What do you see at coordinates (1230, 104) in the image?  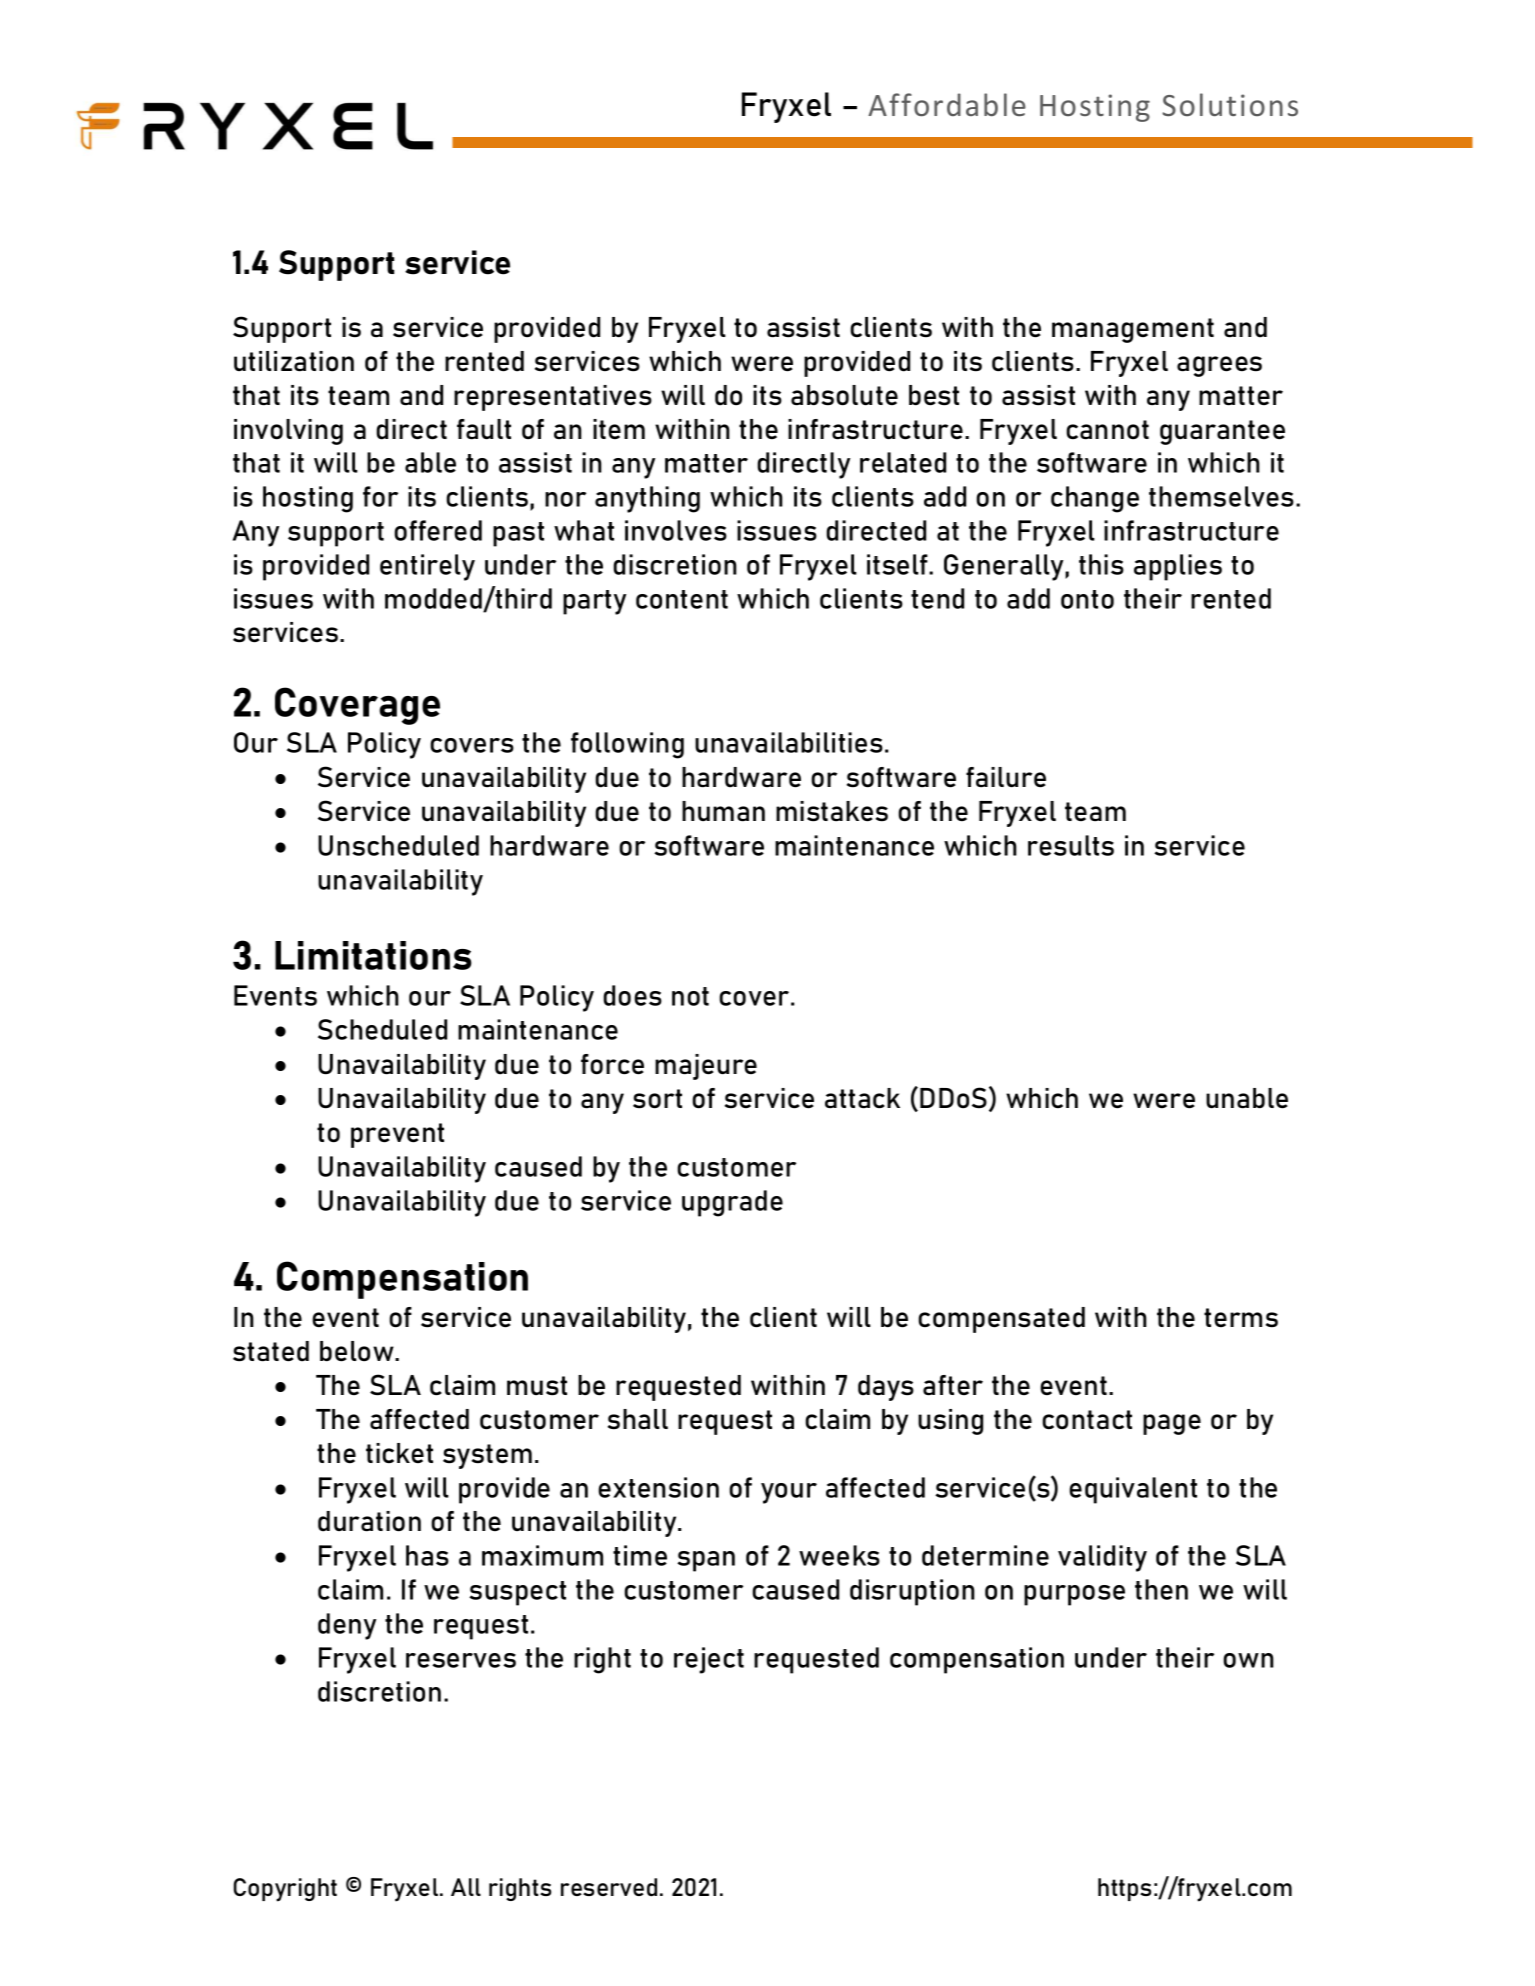 I see `Solutions` at bounding box center [1230, 104].
